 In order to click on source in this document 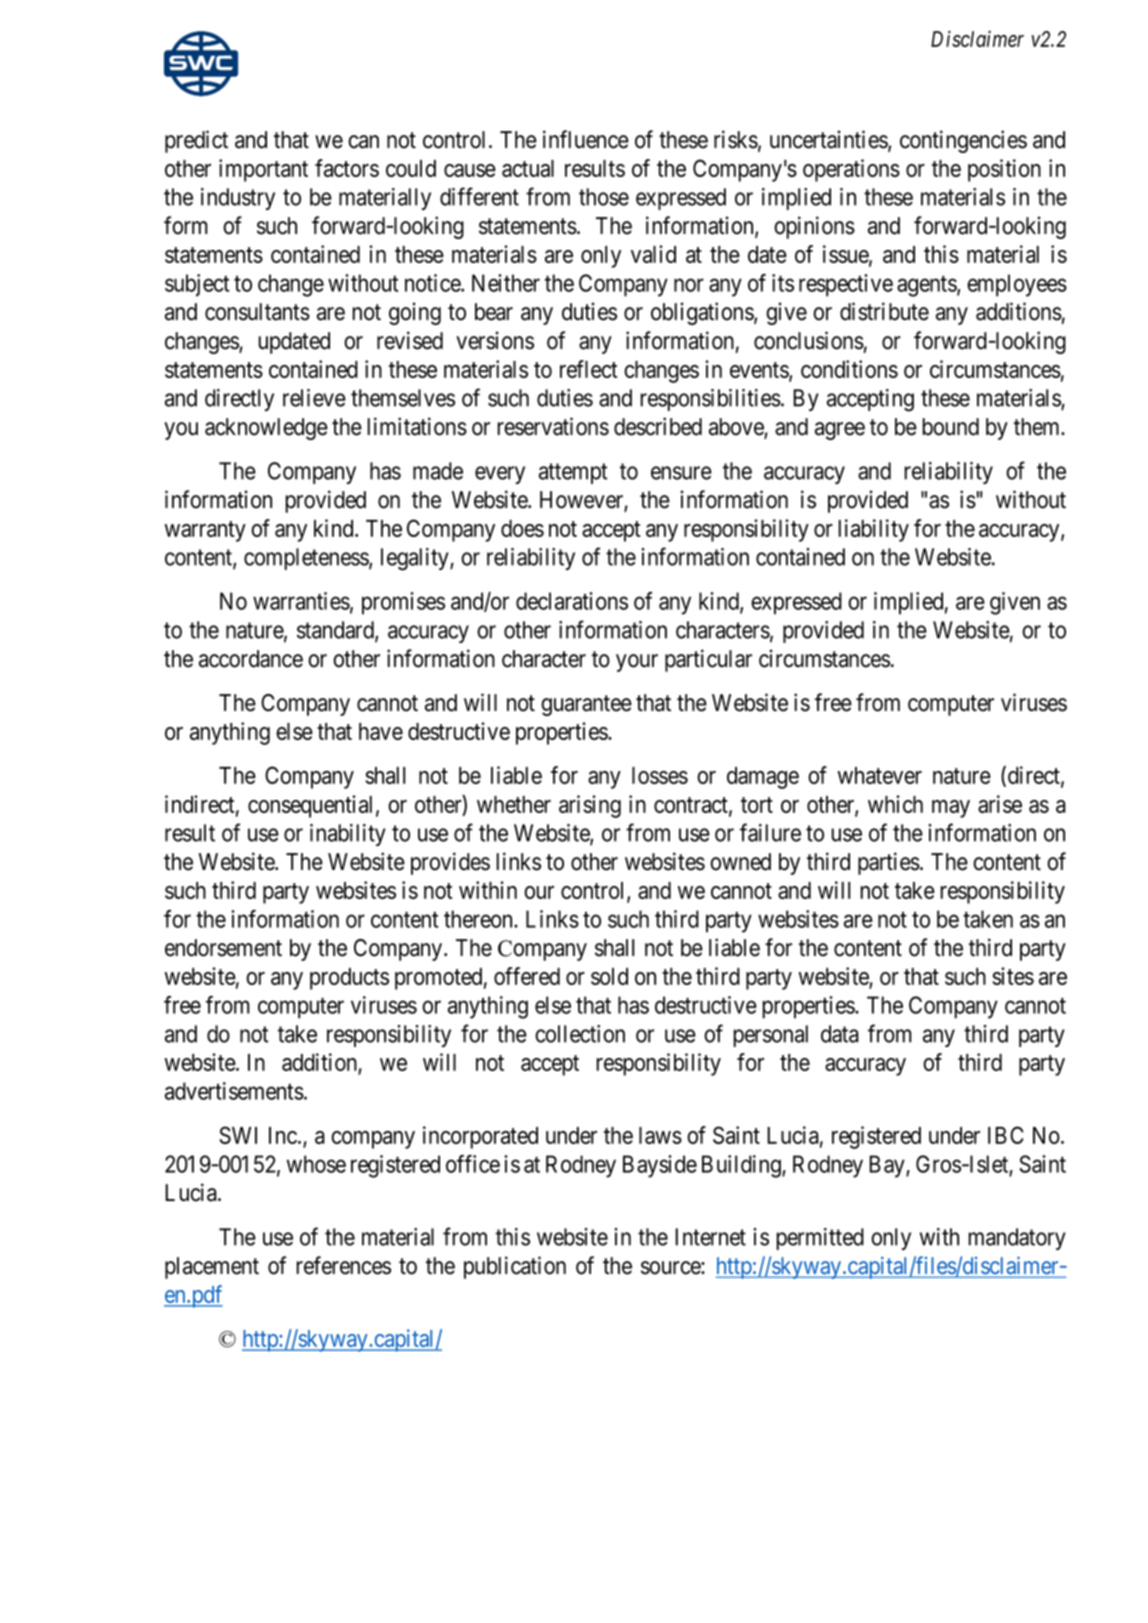, I will do `click(671, 1268)`.
